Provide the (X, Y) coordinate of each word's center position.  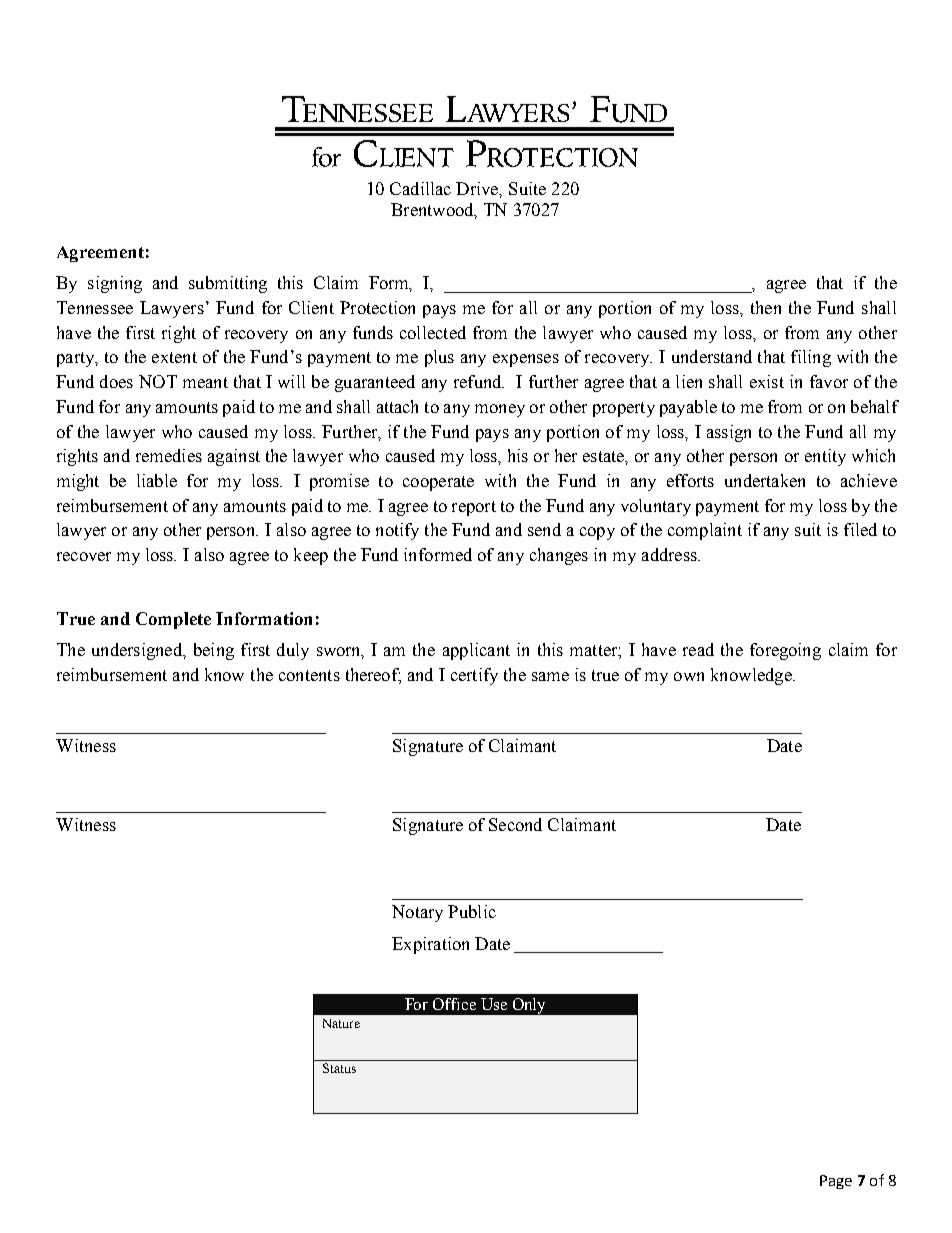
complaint (705, 531)
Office (454, 1004)
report (474, 508)
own (689, 676)
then (766, 307)
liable (157, 480)
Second (515, 824)
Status (339, 1068)
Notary (417, 913)
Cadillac (420, 188)
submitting (228, 284)
